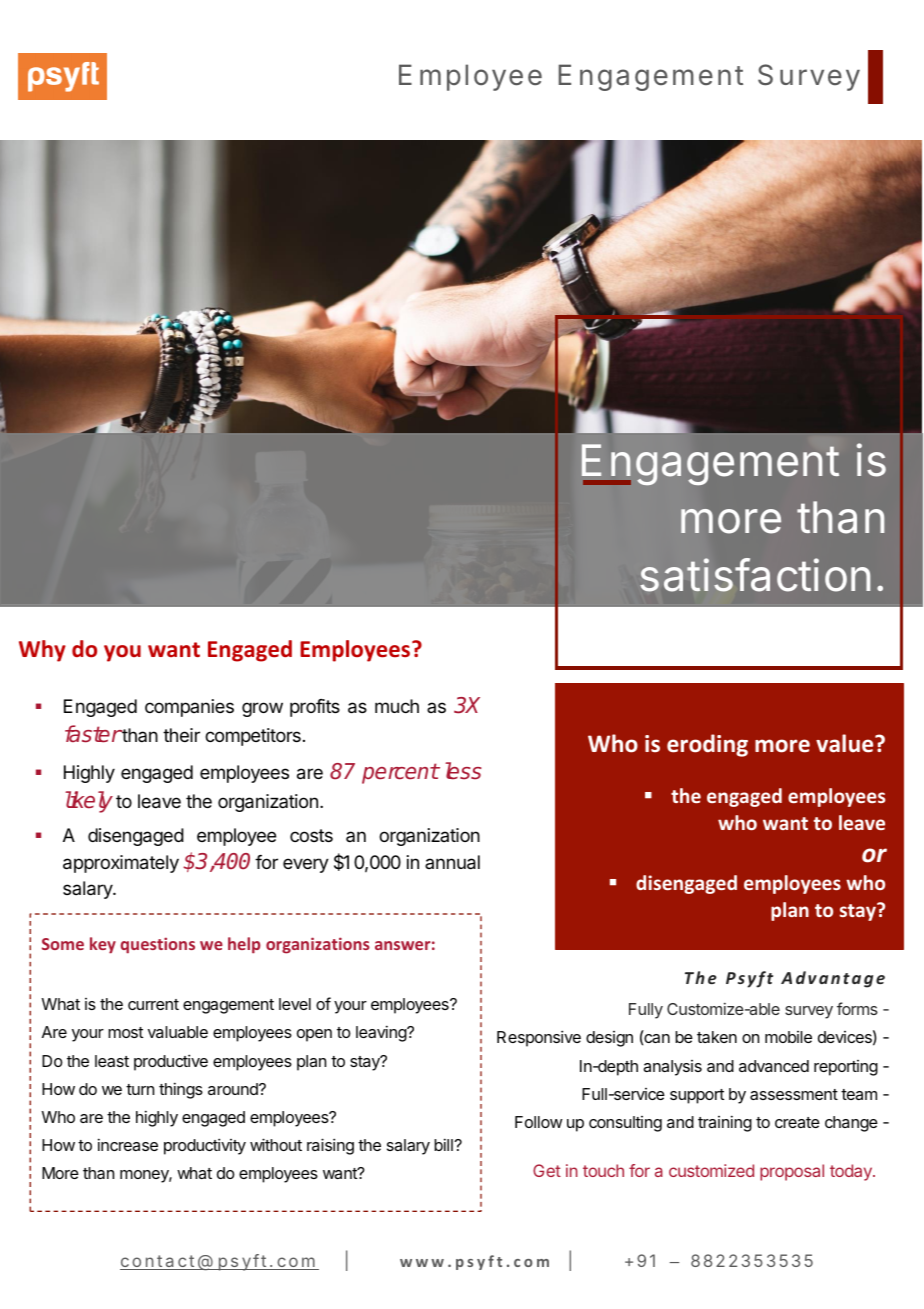 The height and width of the screenshot is (1309, 924). What do you see at coordinates (42, 651) in the screenshot?
I see `Why` at bounding box center [42, 651].
